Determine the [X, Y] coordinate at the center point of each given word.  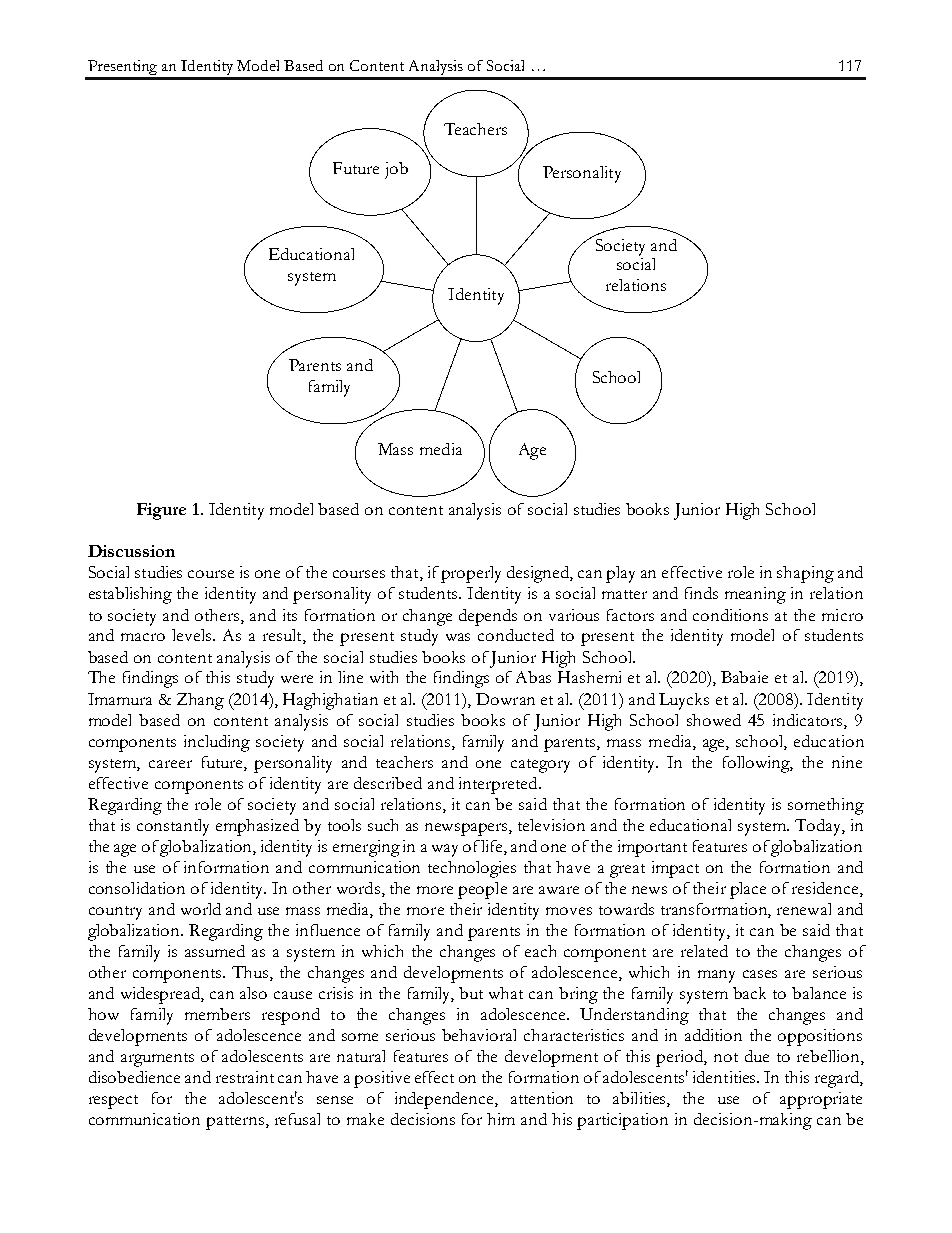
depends [488, 617]
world [201, 909]
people [482, 890]
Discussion [131, 551]
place [748, 890]
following [758, 764]
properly [471, 574]
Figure [161, 511]
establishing [130, 595]
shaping [805, 574]
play [620, 574]
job [396, 170]
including [217, 743]
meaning [755, 595]
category [540, 766]
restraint [245, 1077]
